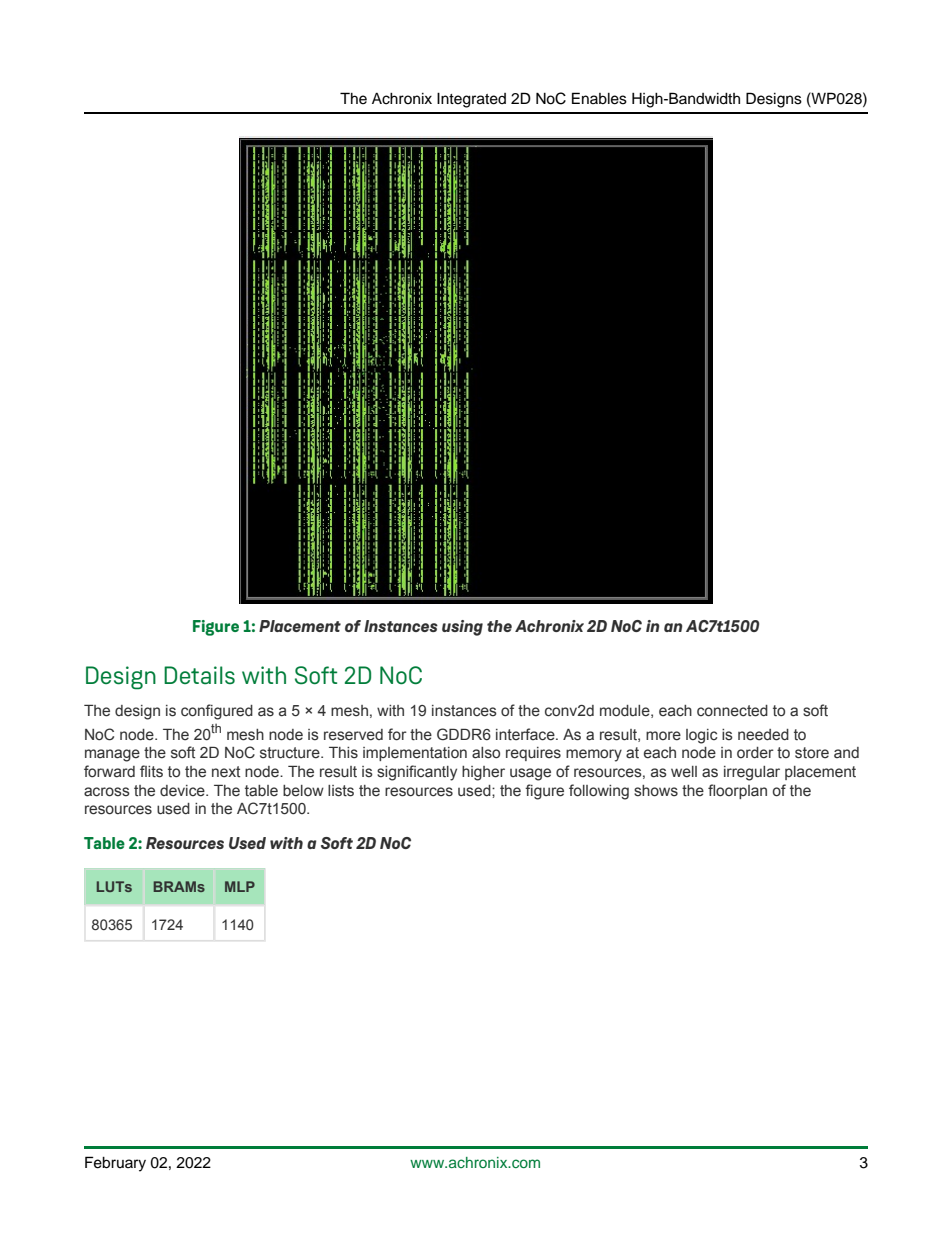 This page has width=952, height=1233. What do you see at coordinates (486, 753) in the page?
I see `also` at bounding box center [486, 753].
